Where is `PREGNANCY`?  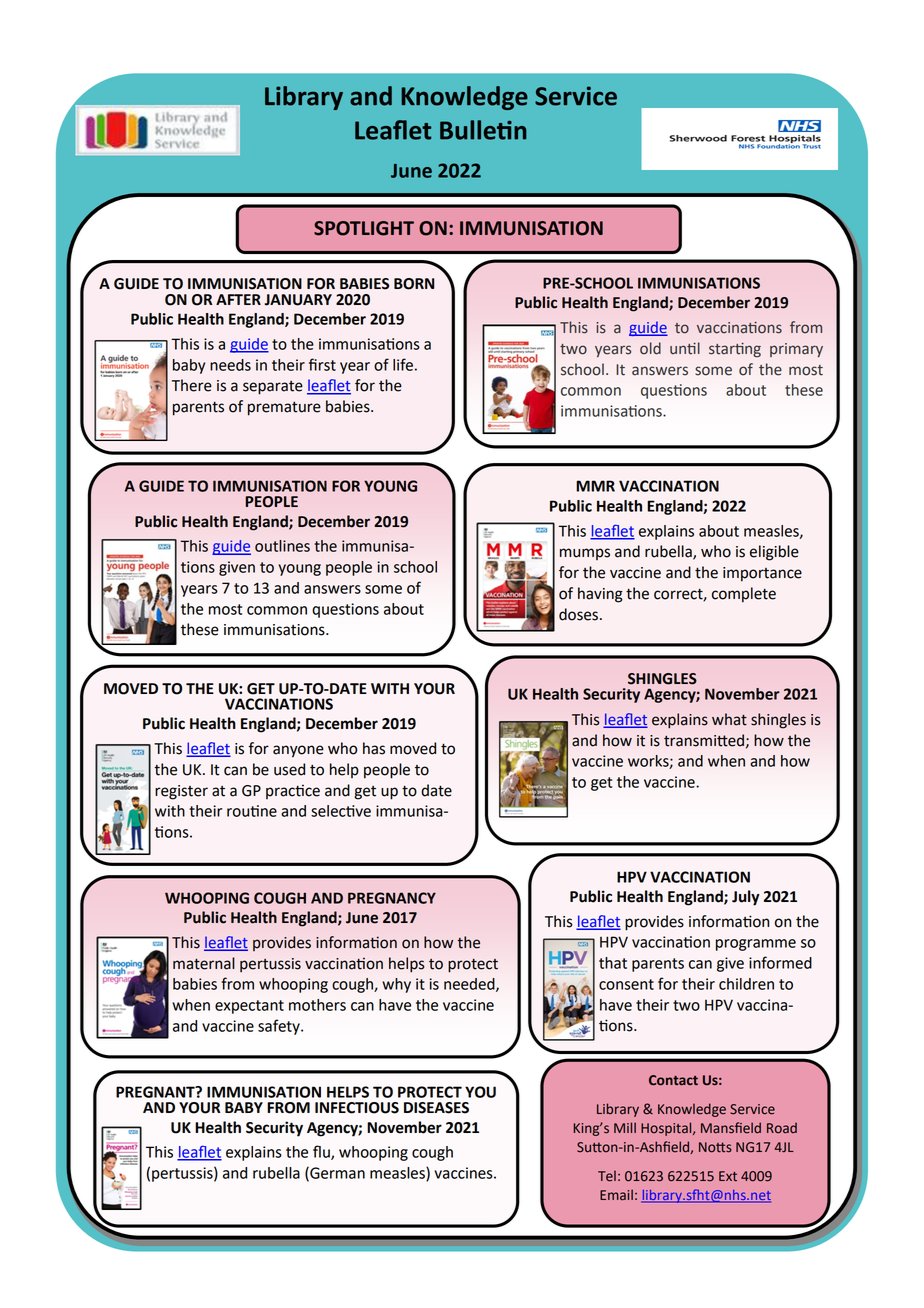
PREGNANCY is located at coordinates (392, 898).
